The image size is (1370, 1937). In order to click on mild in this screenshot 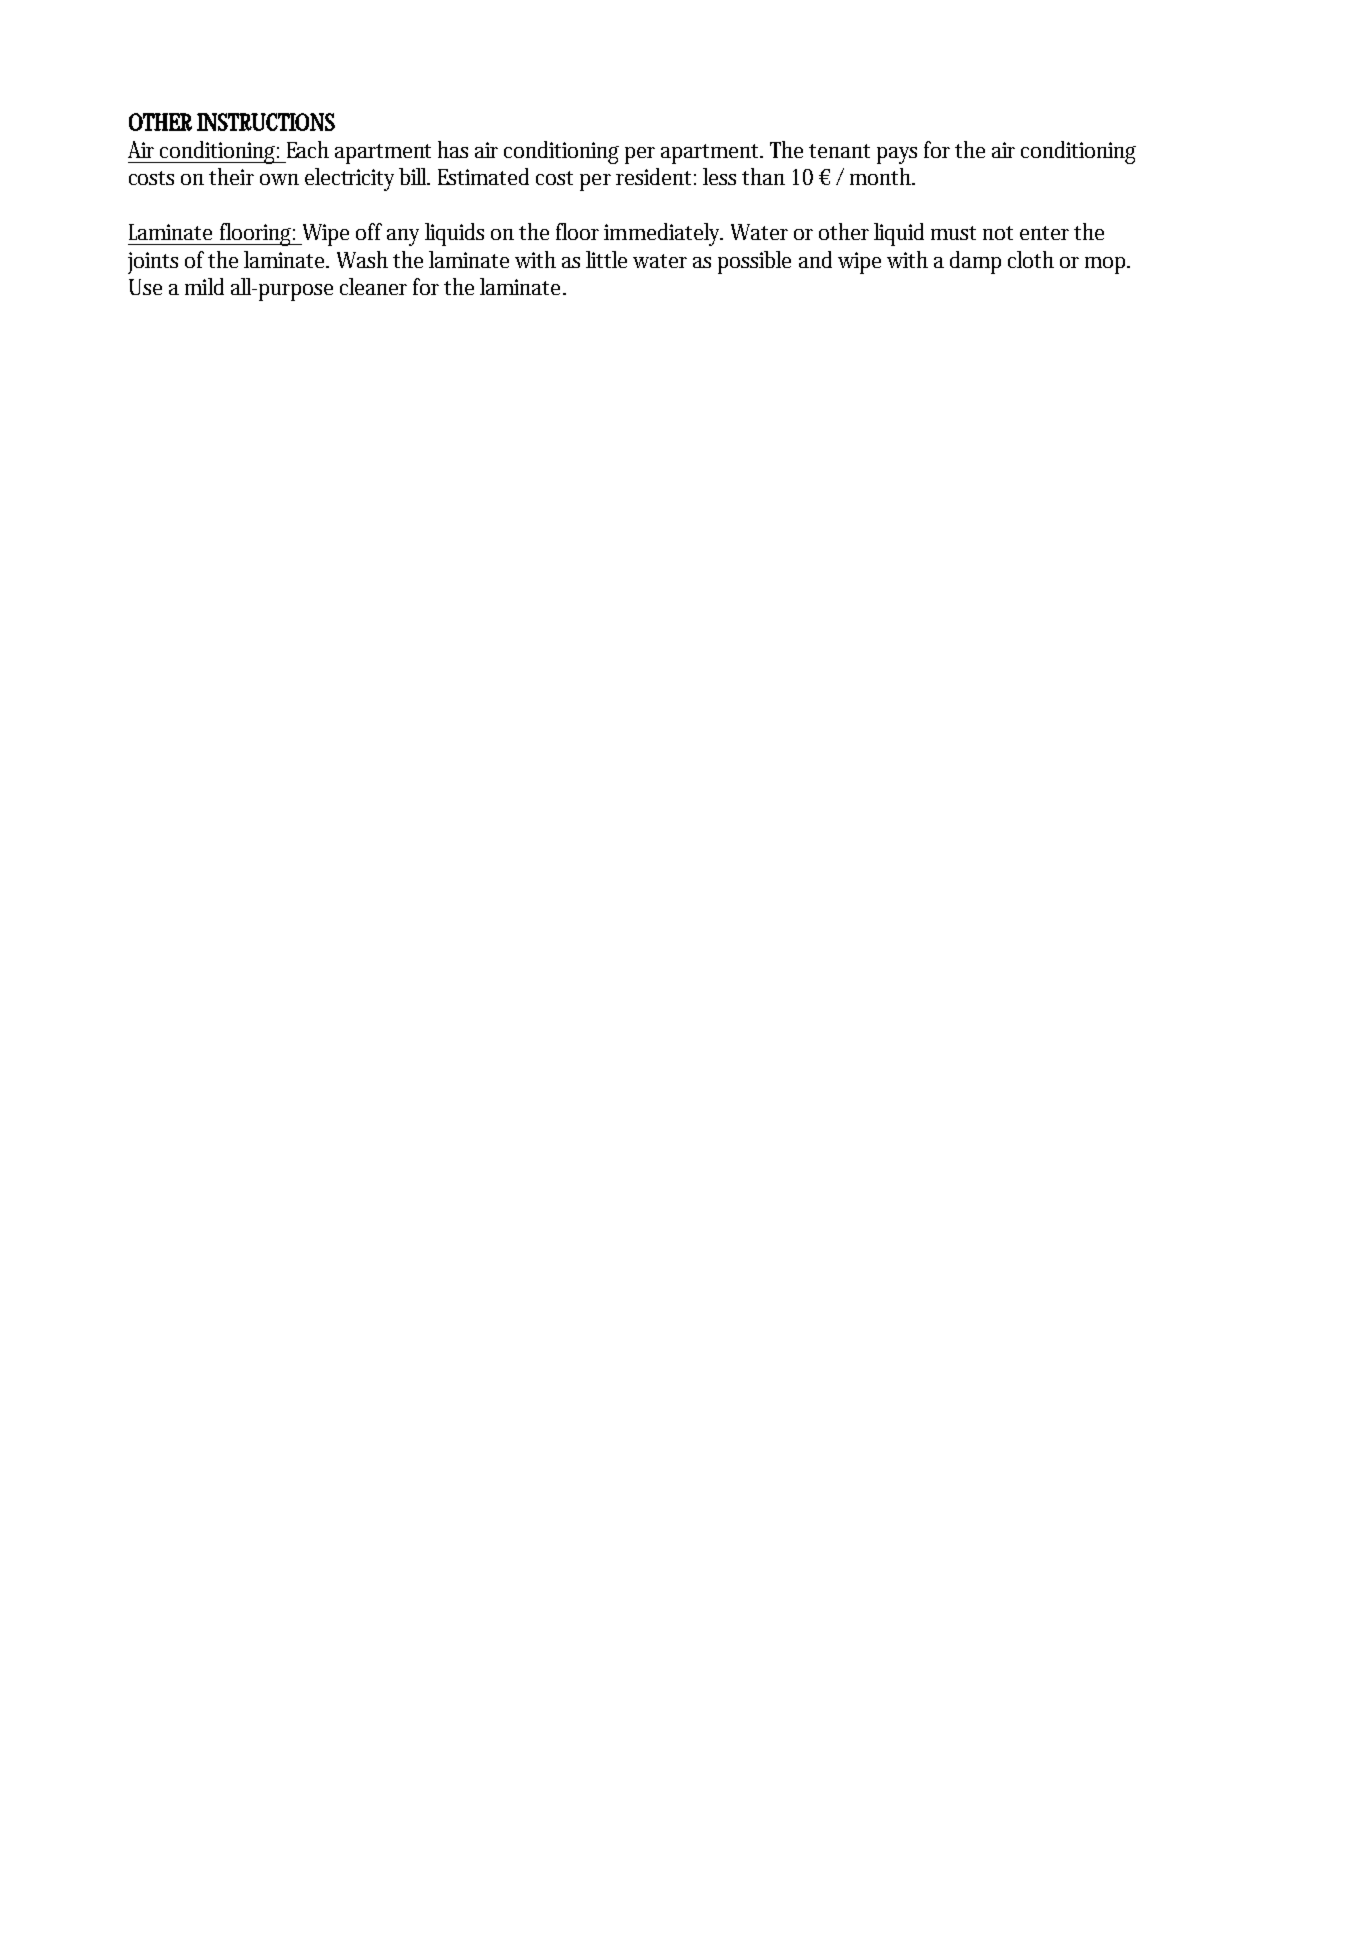, I will do `click(204, 286)`.
